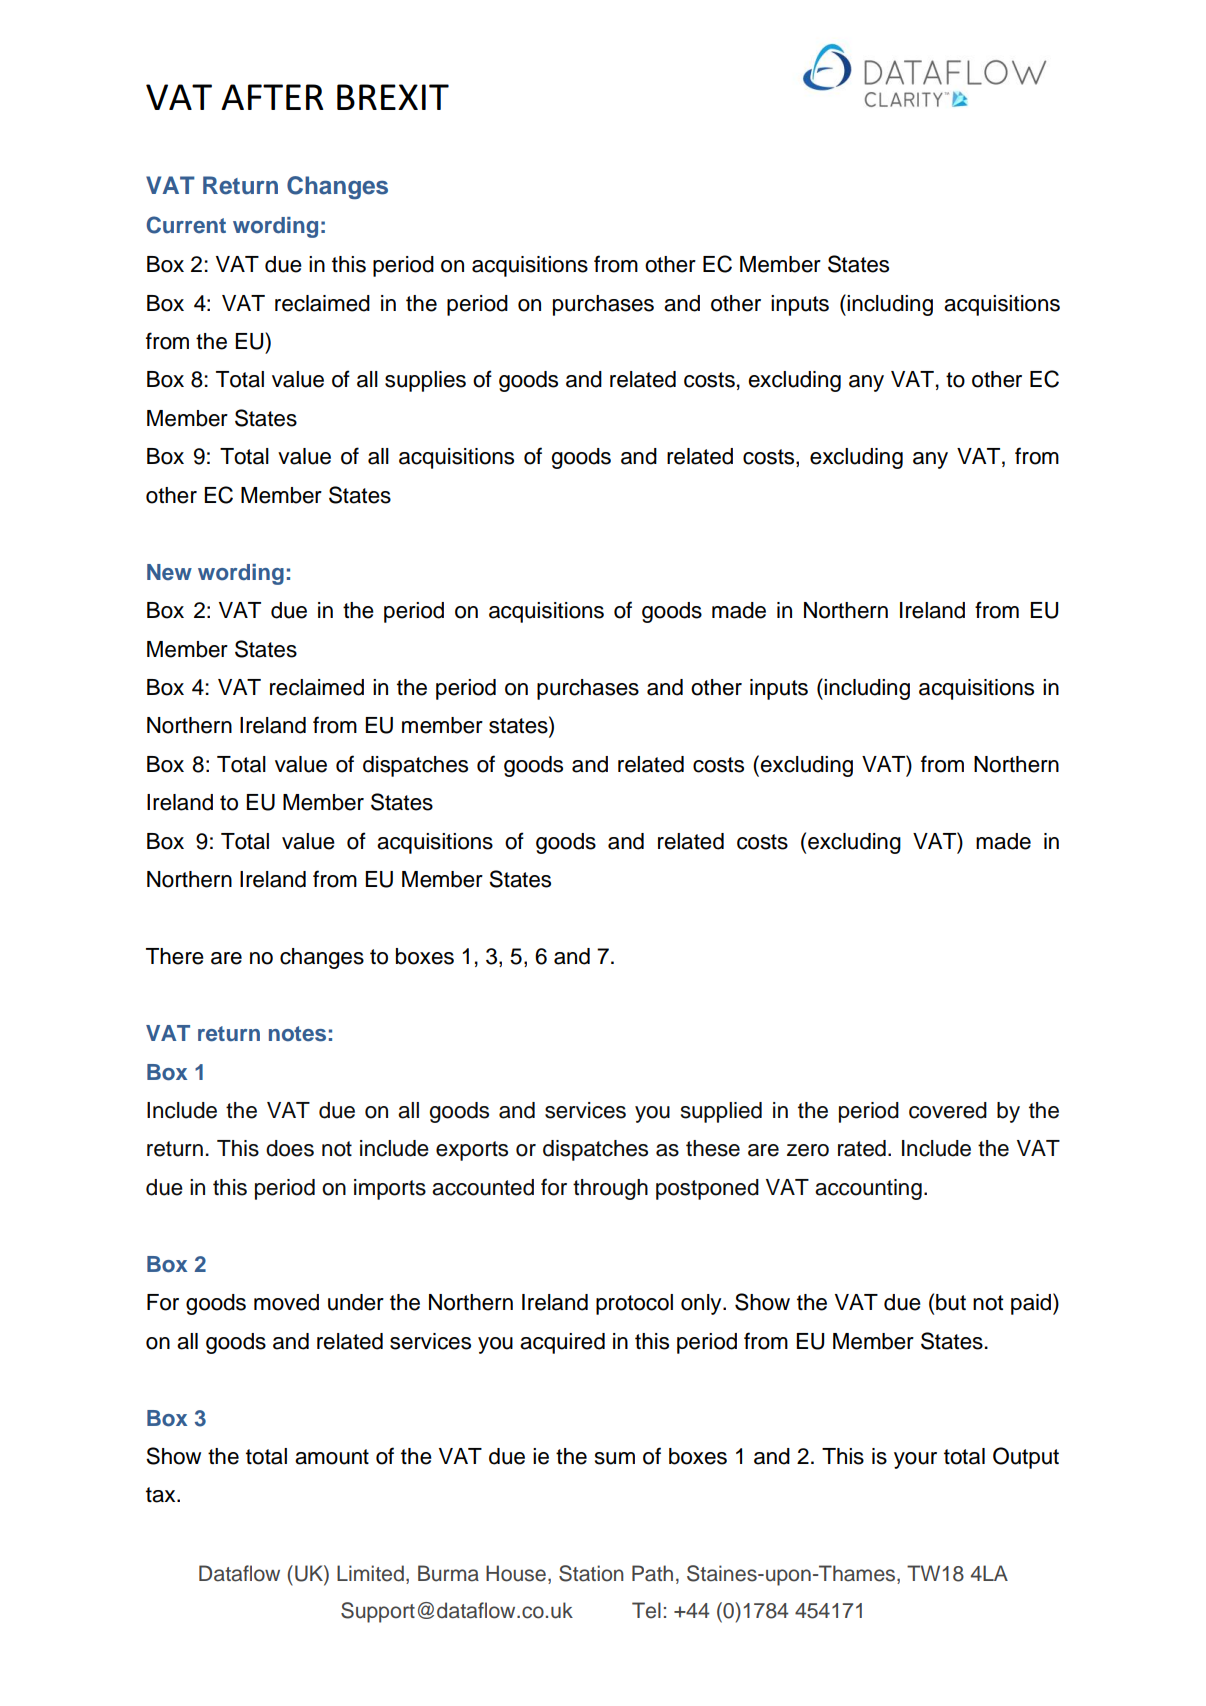 This screenshot has height=1706, width=1206. Describe the element at coordinates (425, 381) in the screenshot. I see `supplies` at that location.
